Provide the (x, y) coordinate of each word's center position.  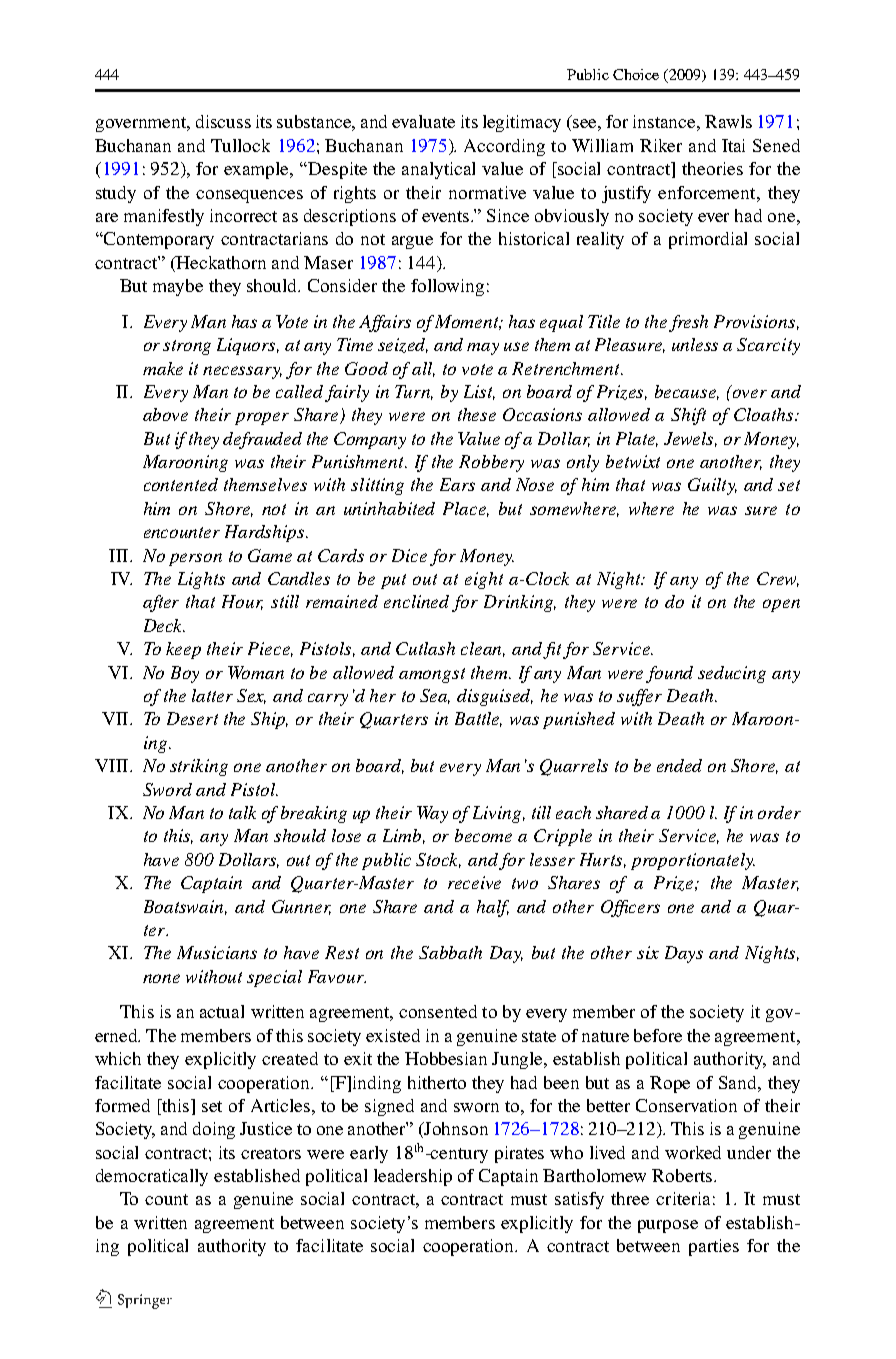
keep (183, 650)
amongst (432, 675)
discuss (223, 121)
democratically (152, 1177)
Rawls (728, 121)
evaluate (423, 121)
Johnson (455, 1128)
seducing (732, 674)
